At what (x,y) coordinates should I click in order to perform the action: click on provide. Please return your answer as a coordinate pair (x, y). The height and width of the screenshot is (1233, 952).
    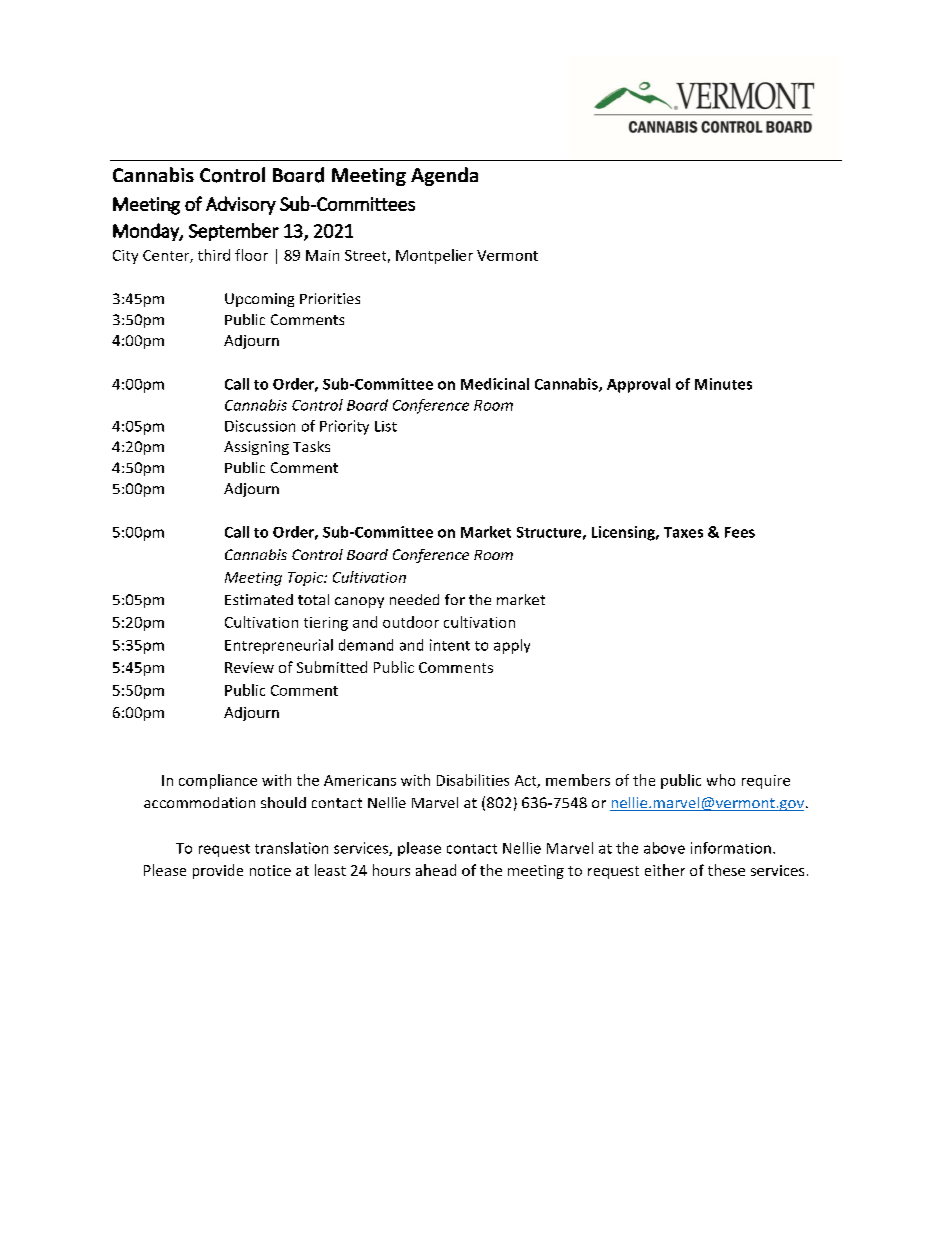
    Looking at the image, I should click on (218, 871).
